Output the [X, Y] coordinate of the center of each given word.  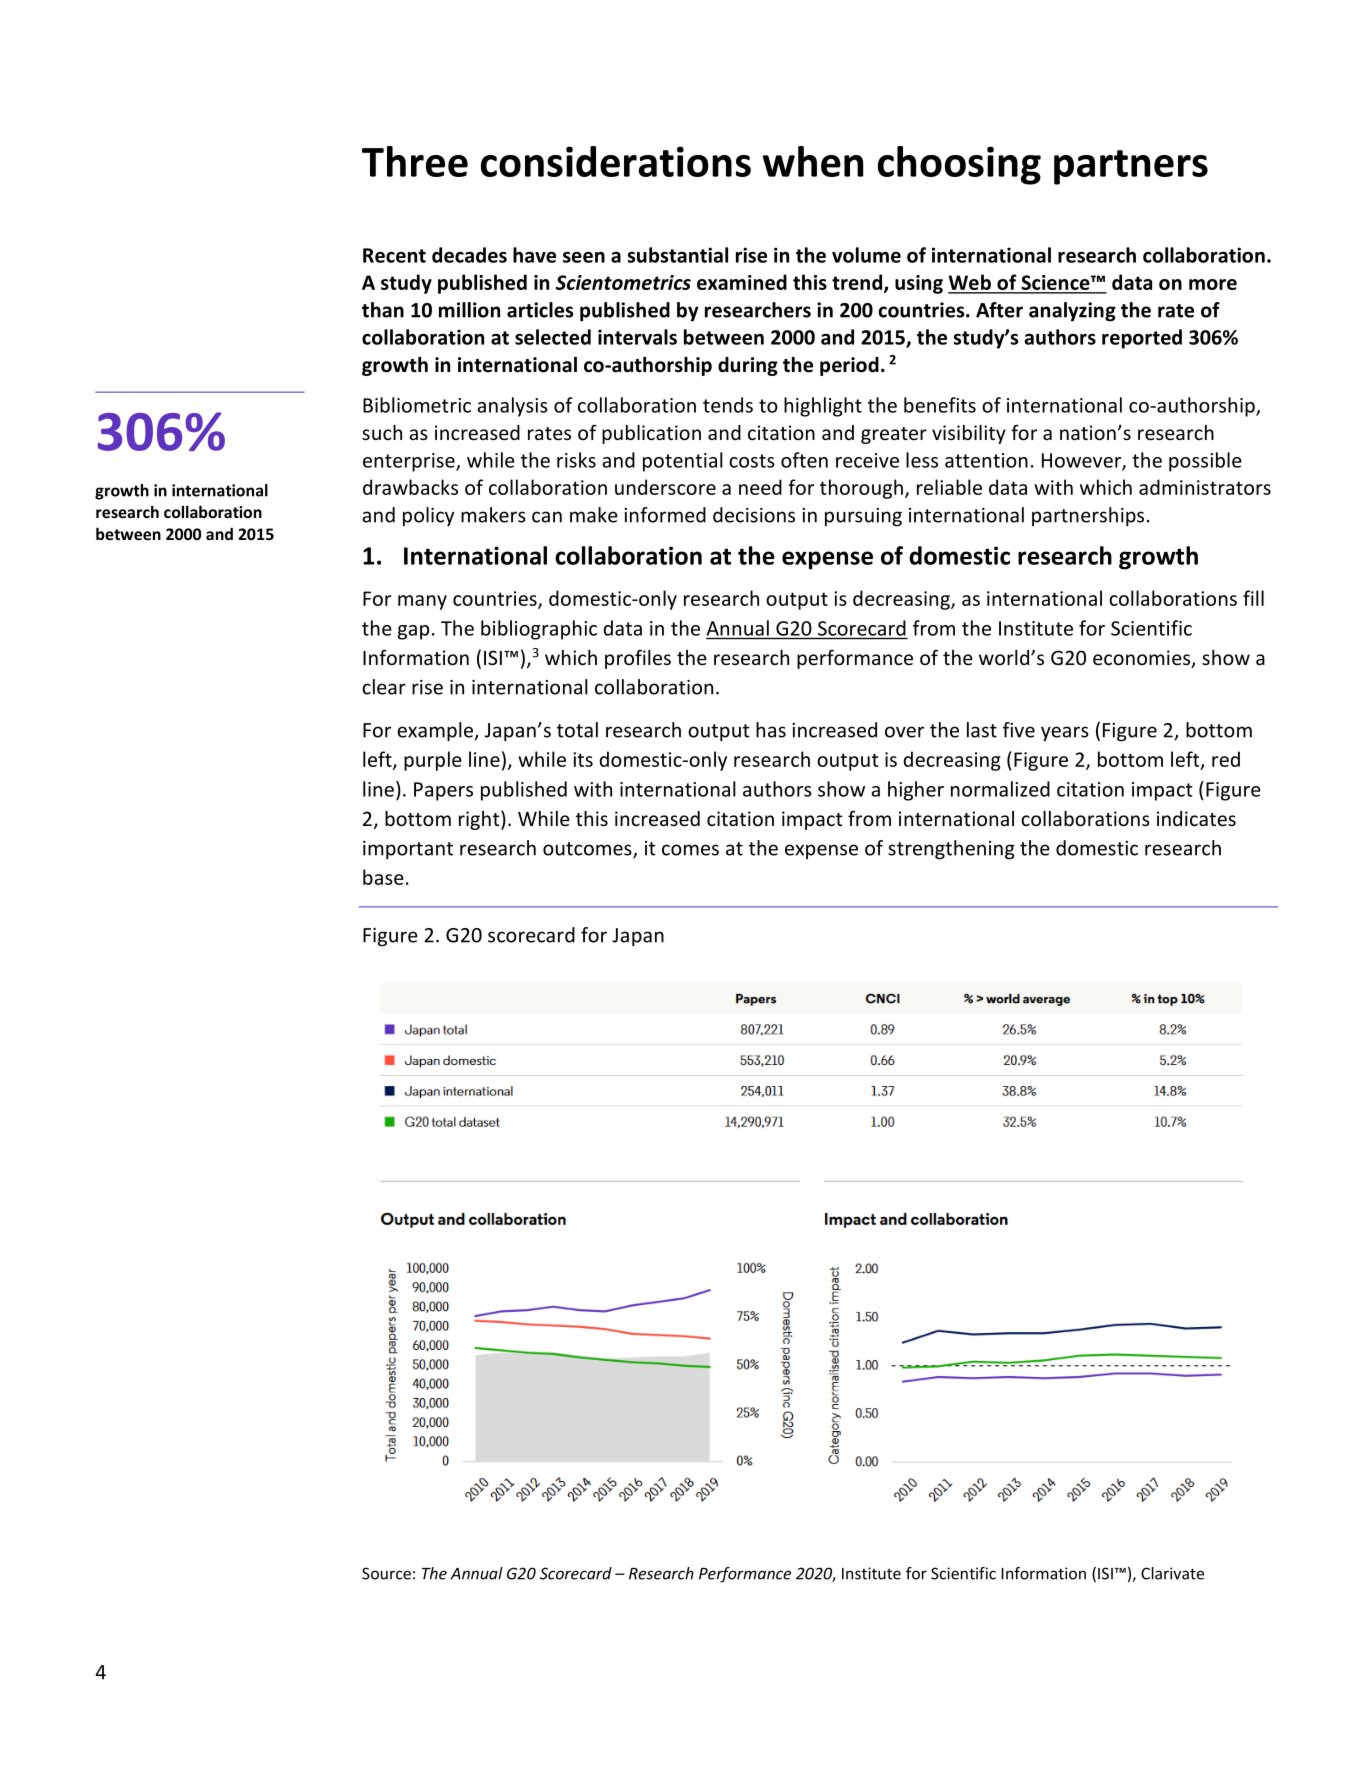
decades [469, 255]
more [1213, 284]
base [383, 877]
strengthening [951, 850]
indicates [1196, 818]
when [812, 161]
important [408, 850]
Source [386, 1573]
